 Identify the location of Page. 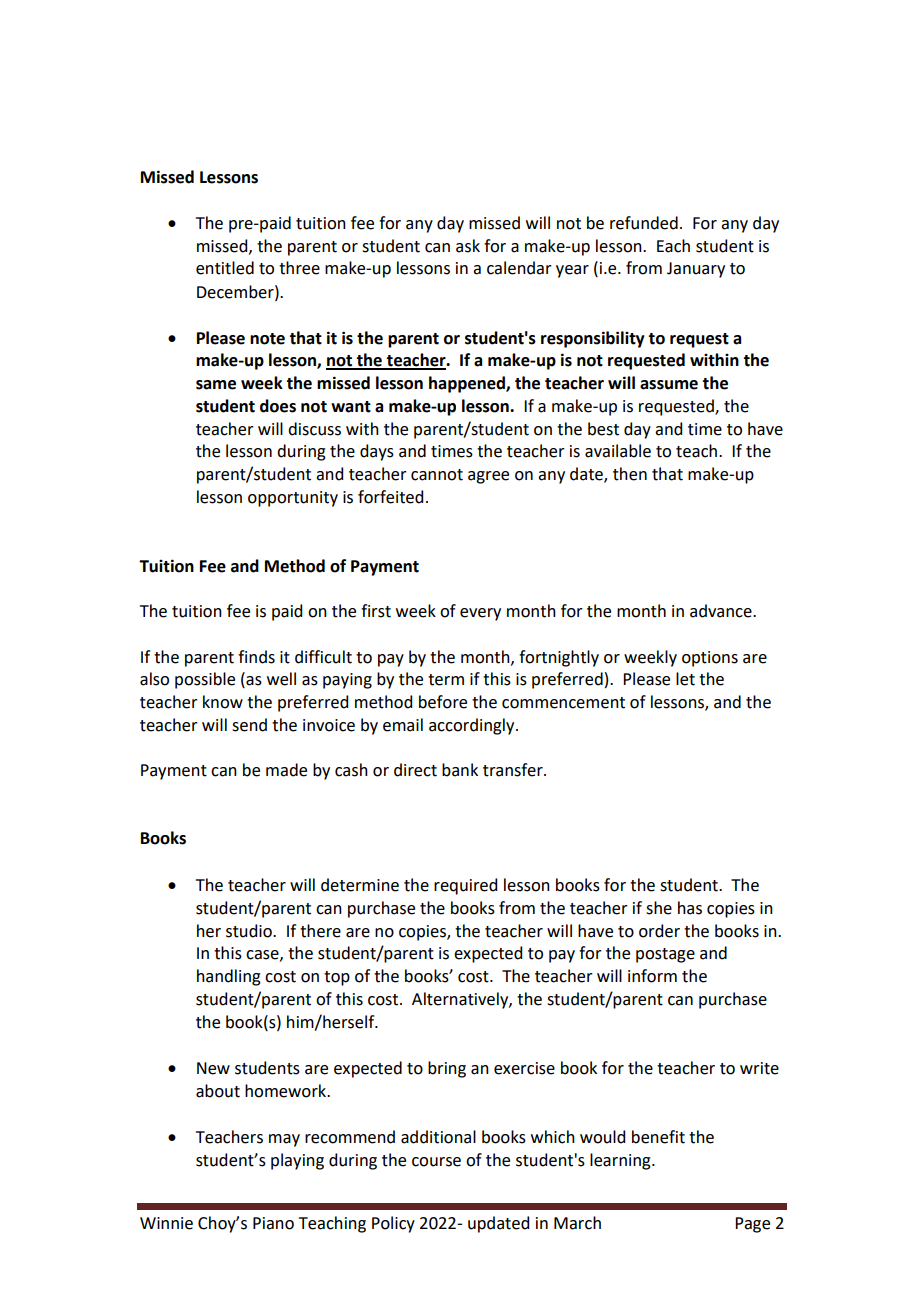
(752, 1225).
